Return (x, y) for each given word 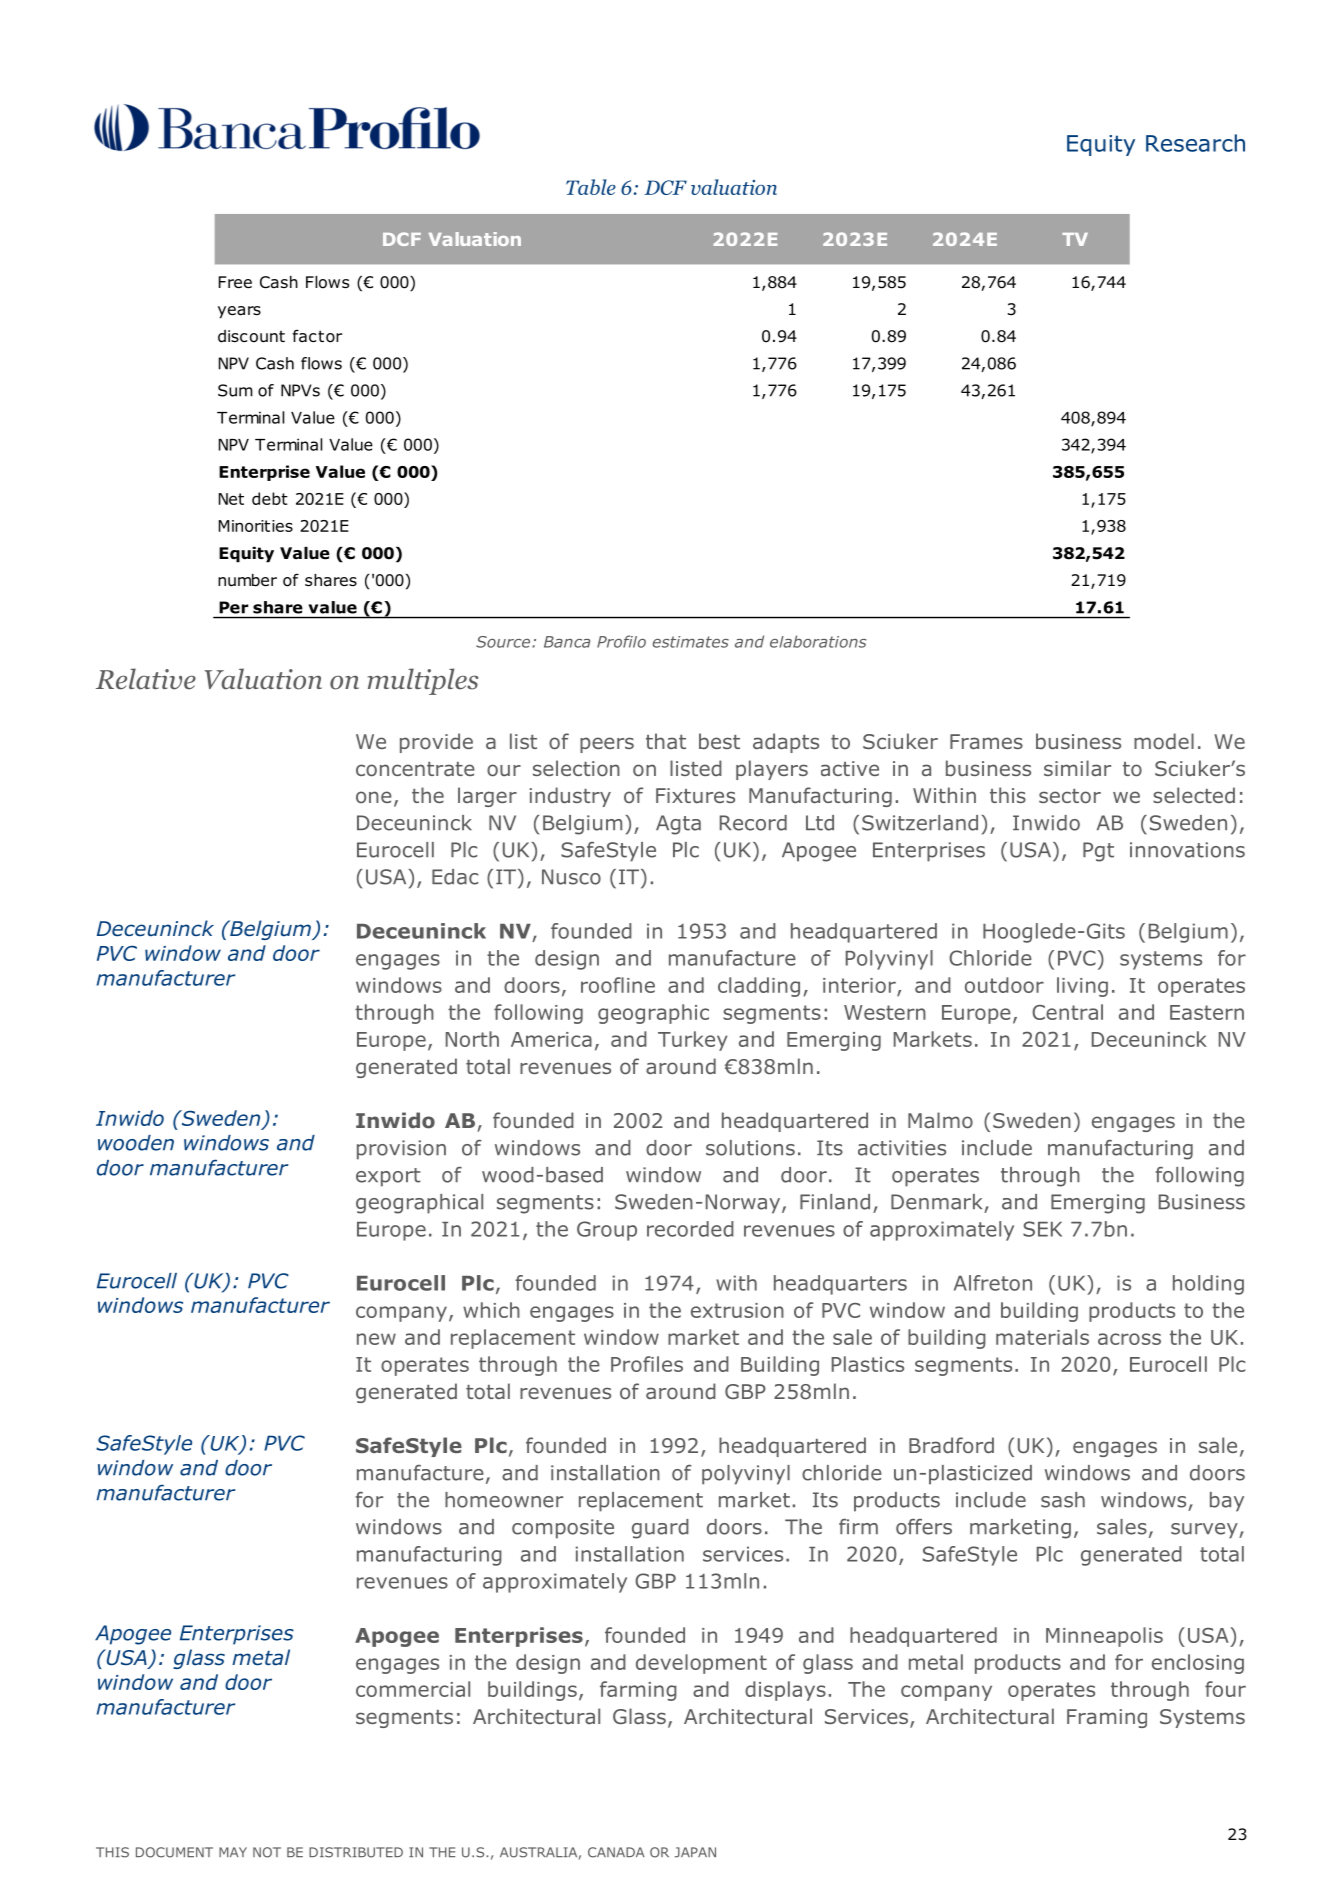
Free (235, 282)
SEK (1042, 1229)
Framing (1107, 1718)
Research (1195, 143)
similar (1077, 768)
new (376, 1339)
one (374, 797)
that (666, 741)
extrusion (737, 1310)
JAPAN (695, 1852)
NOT (267, 1852)
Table (591, 187)
